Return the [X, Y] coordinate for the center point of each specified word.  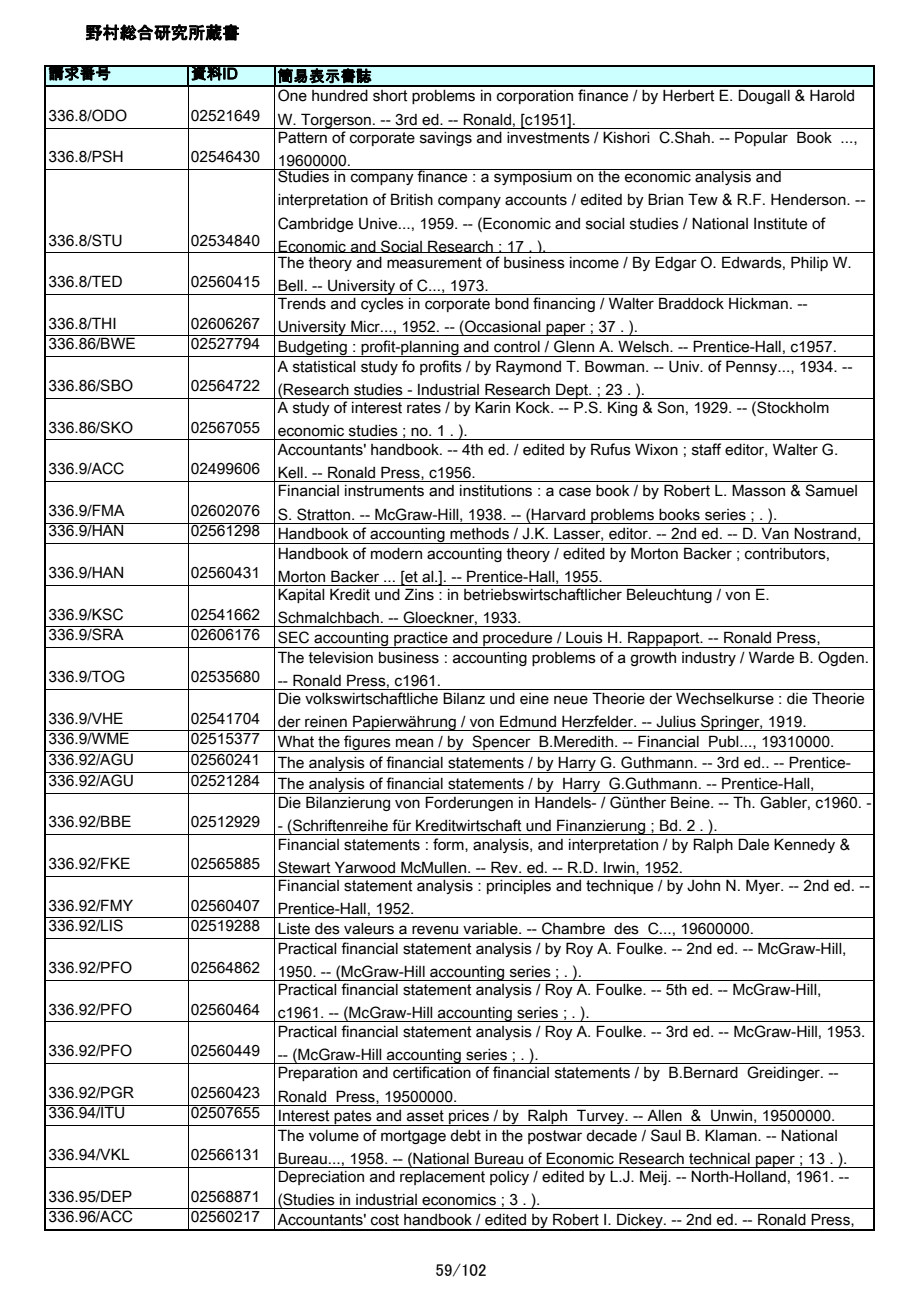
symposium [533, 177]
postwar [555, 1137]
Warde [771, 657]
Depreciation [321, 1177]
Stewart [304, 867]
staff [706, 449]
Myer [764, 886]
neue [571, 700]
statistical [324, 367]
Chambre [573, 928]
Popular [761, 138]
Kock [534, 407]
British [412, 199]
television [340, 658]
